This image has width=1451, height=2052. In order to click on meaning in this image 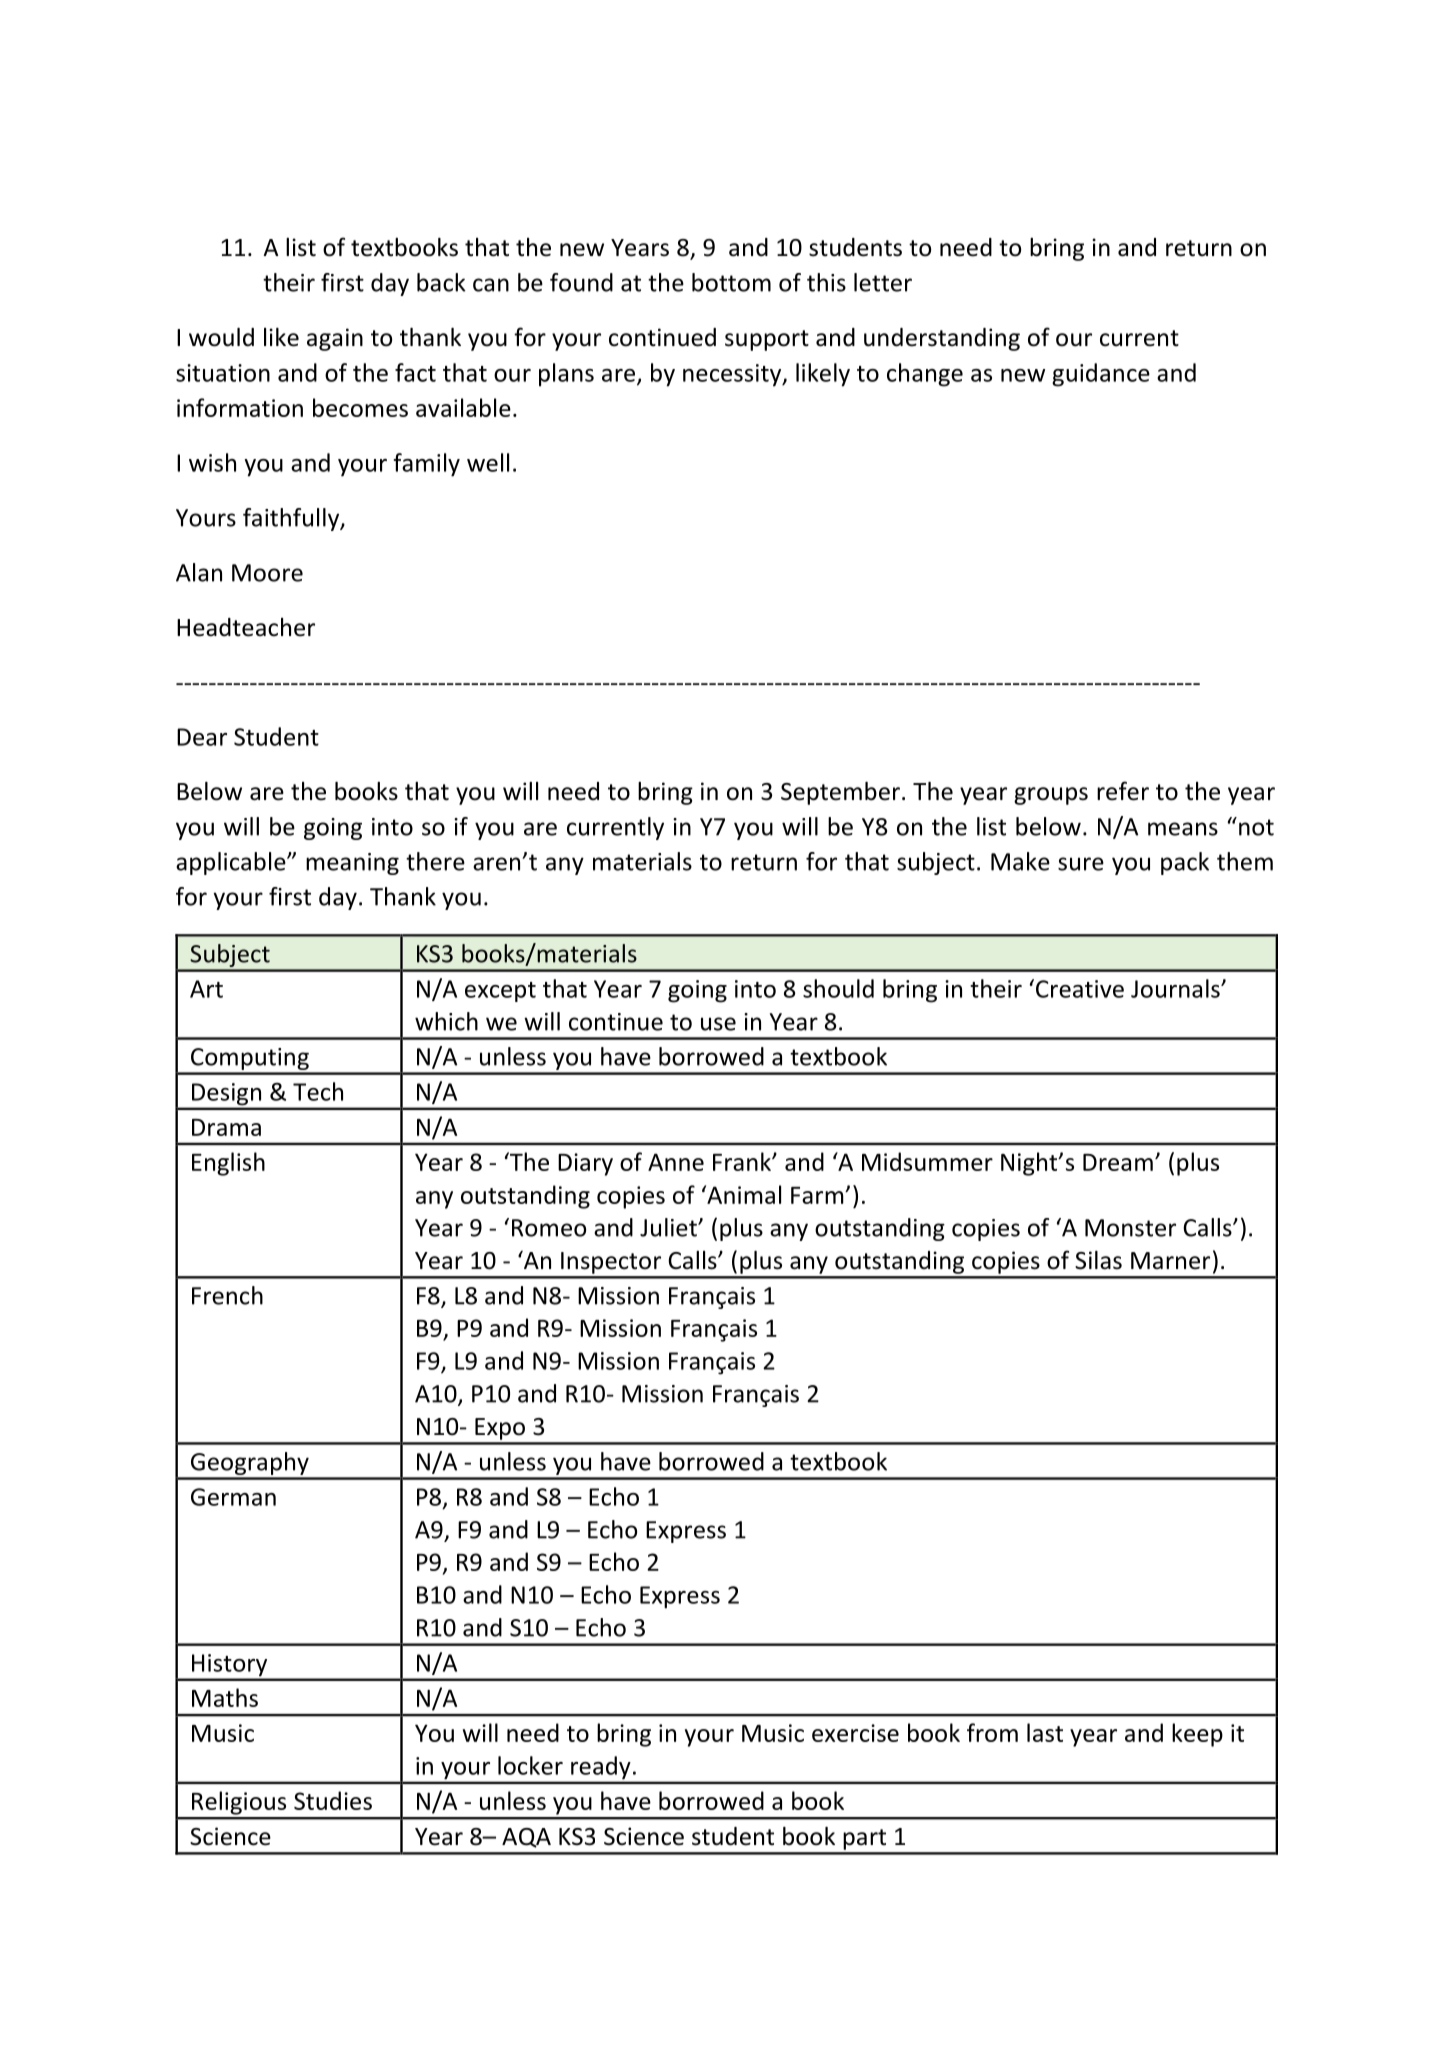, I will do `click(352, 864)`.
